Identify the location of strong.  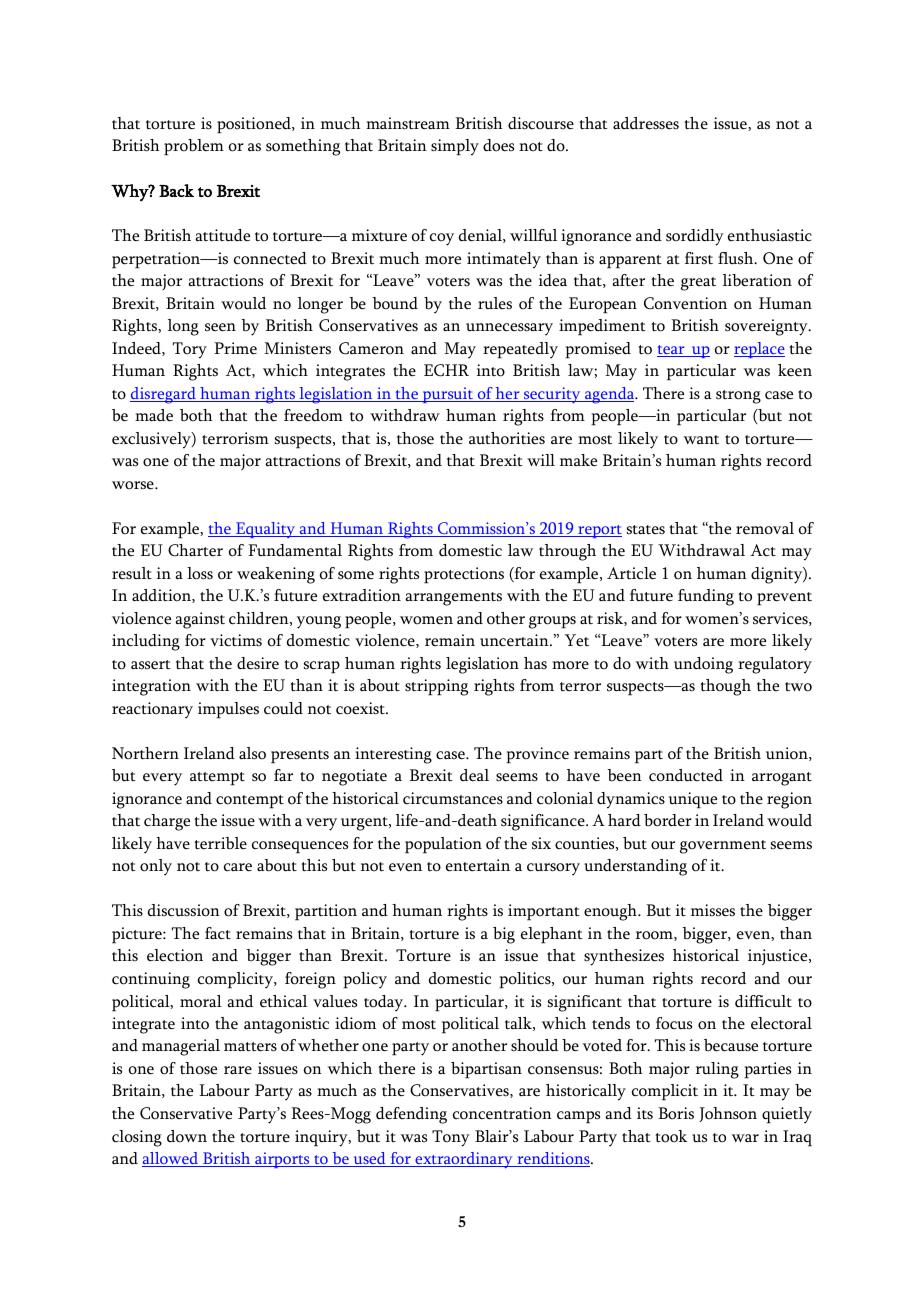
(738, 397).
